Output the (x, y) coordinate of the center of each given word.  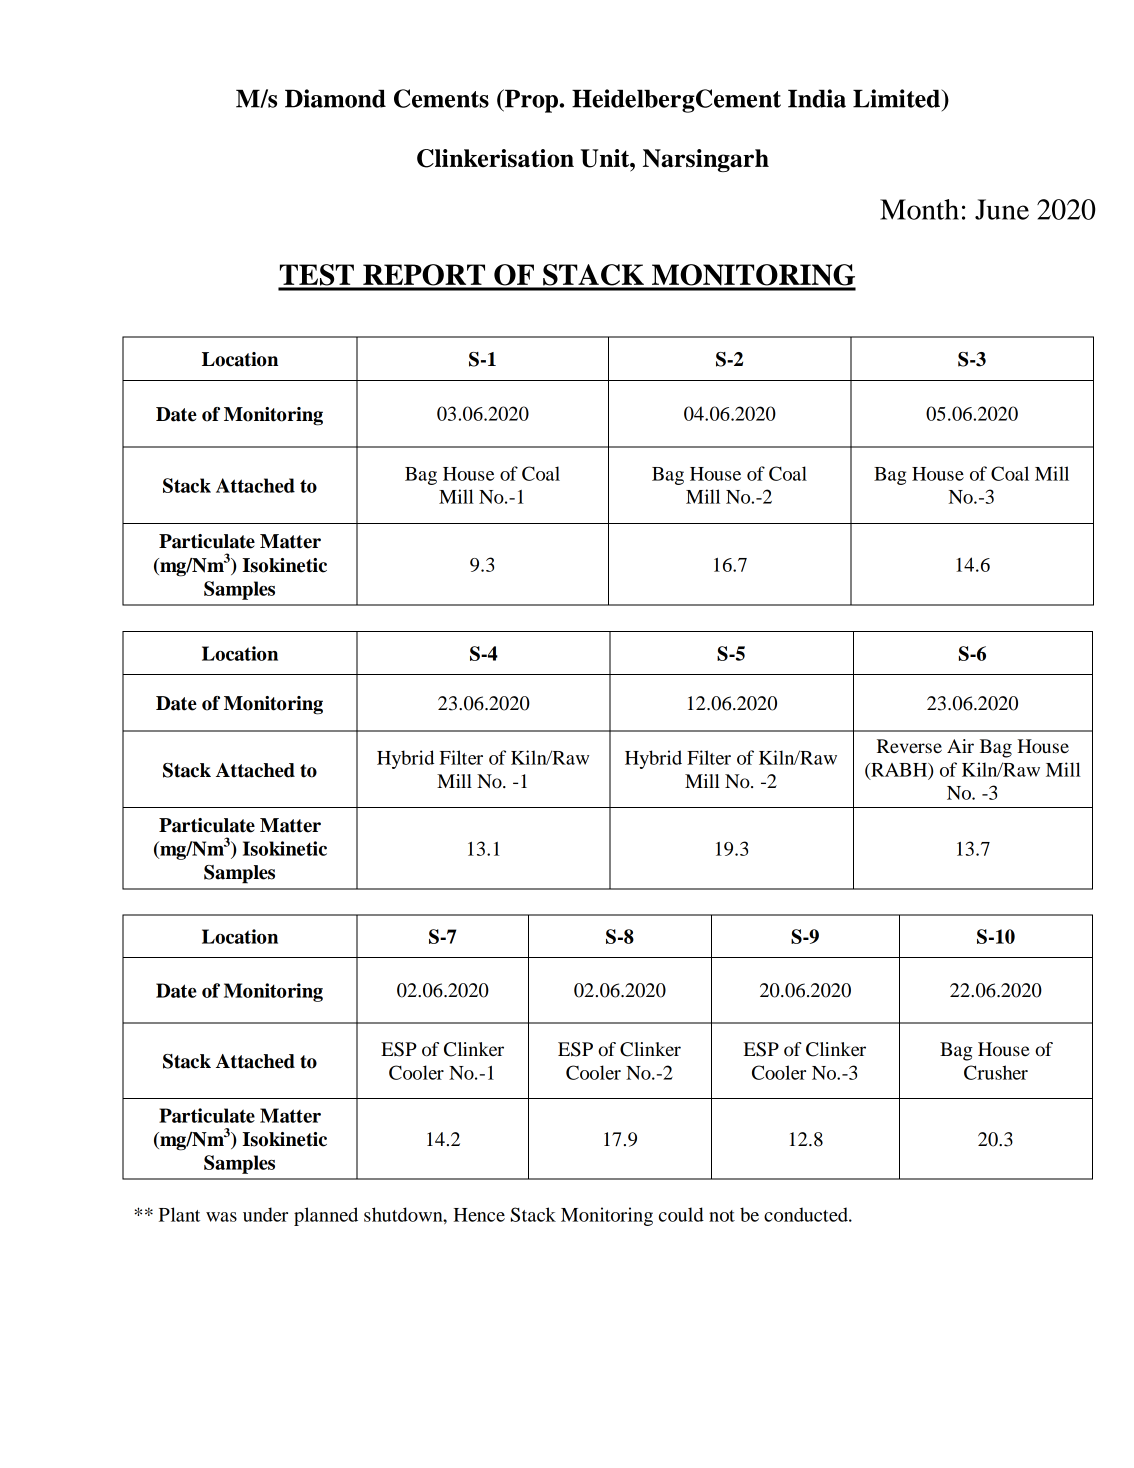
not (722, 1216)
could (681, 1214)
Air (960, 746)
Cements (441, 98)
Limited (897, 98)
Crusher (996, 1072)
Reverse (909, 746)
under (265, 1214)
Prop (531, 101)
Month (919, 209)
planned (326, 1216)
